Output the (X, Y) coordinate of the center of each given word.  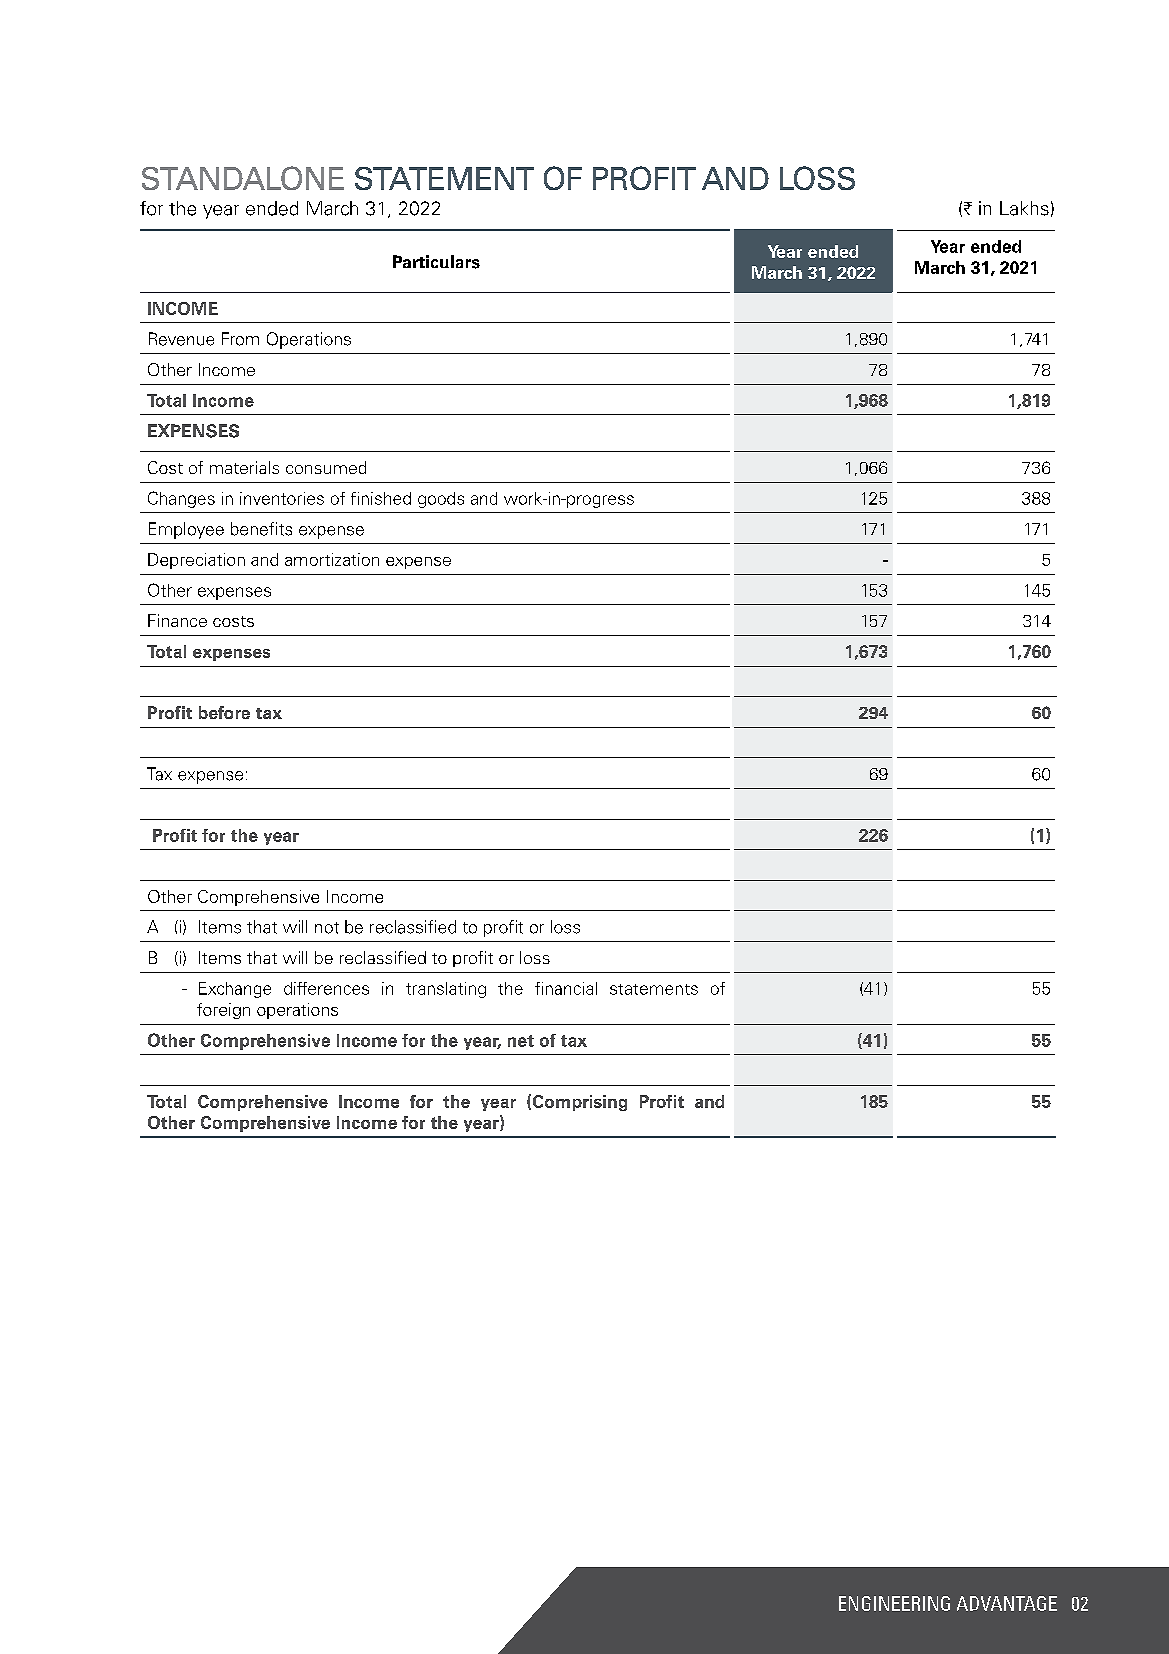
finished (381, 498)
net (521, 1041)
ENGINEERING (894, 1603)
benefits (261, 529)
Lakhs (1024, 208)
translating (446, 990)
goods (441, 500)
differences (326, 988)
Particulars (436, 262)
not (327, 928)
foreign (223, 1011)
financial (566, 988)
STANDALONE (243, 178)
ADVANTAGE (1007, 1603)
